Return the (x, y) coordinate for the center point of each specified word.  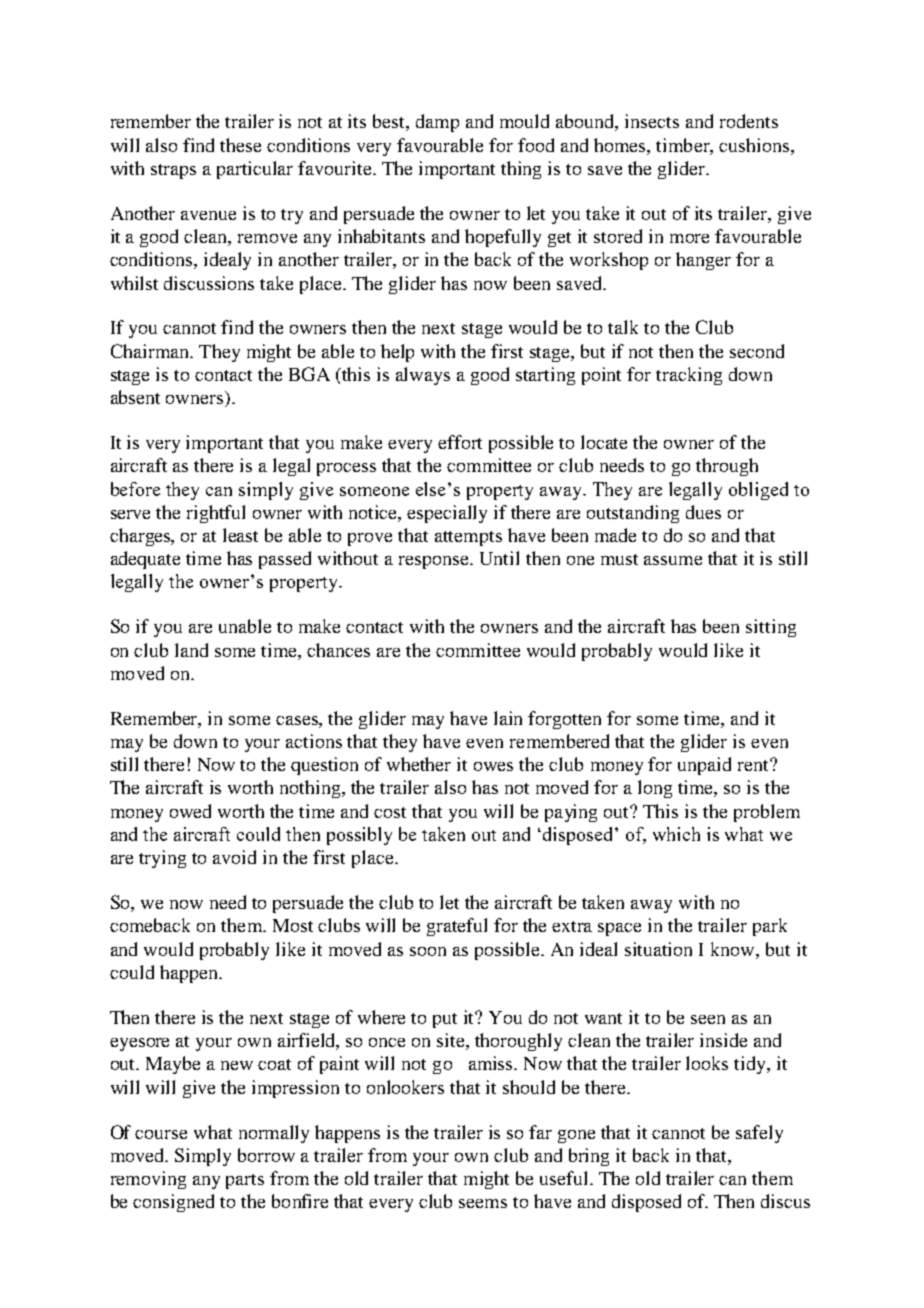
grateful (457, 927)
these (240, 145)
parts (245, 1181)
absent (135, 397)
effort (460, 442)
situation (658, 949)
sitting (771, 628)
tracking (689, 376)
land (191, 650)
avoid (234, 857)
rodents (749, 121)
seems (483, 1203)
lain (508, 718)
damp (437, 123)
